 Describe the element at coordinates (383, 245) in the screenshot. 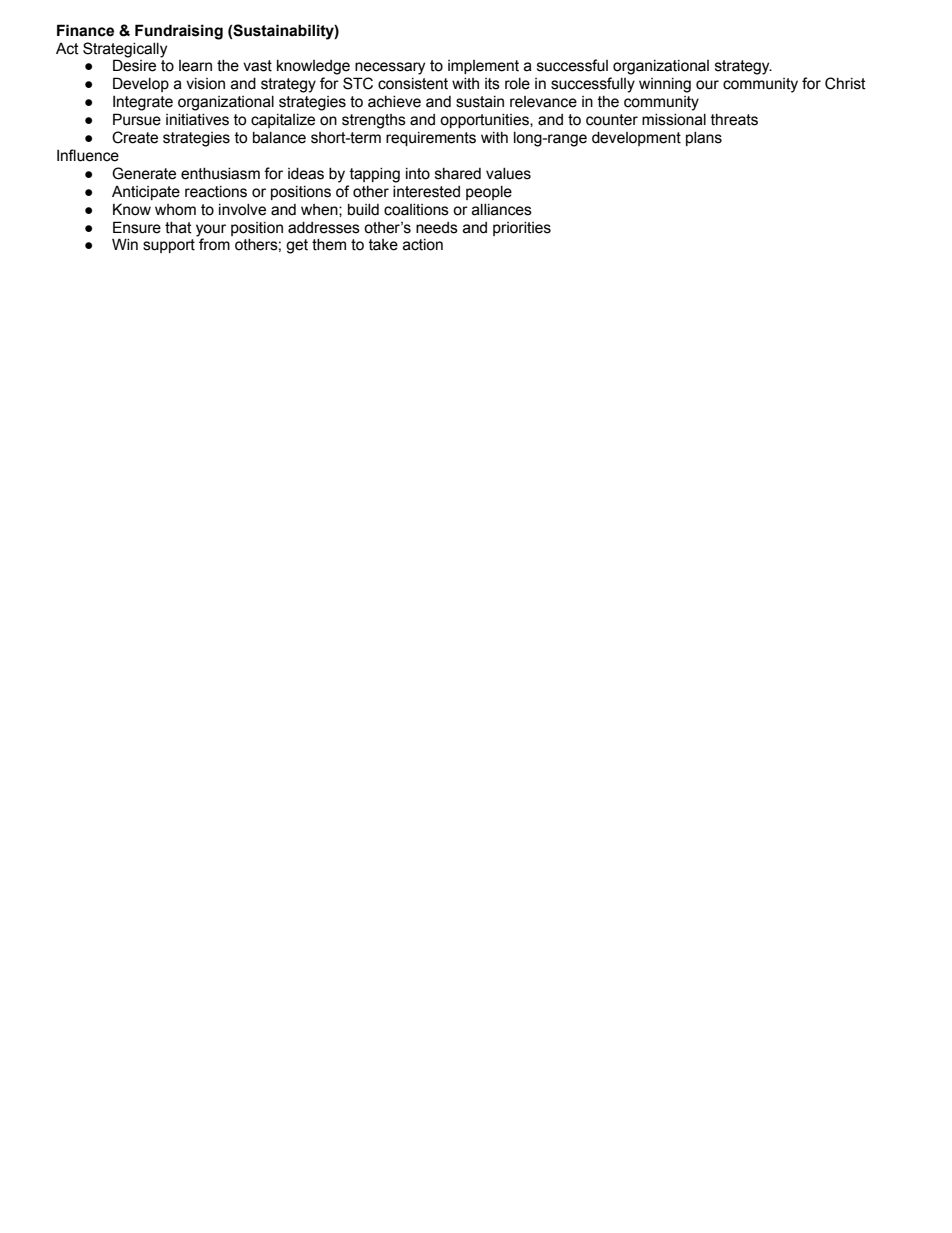

I see `take` at that location.
